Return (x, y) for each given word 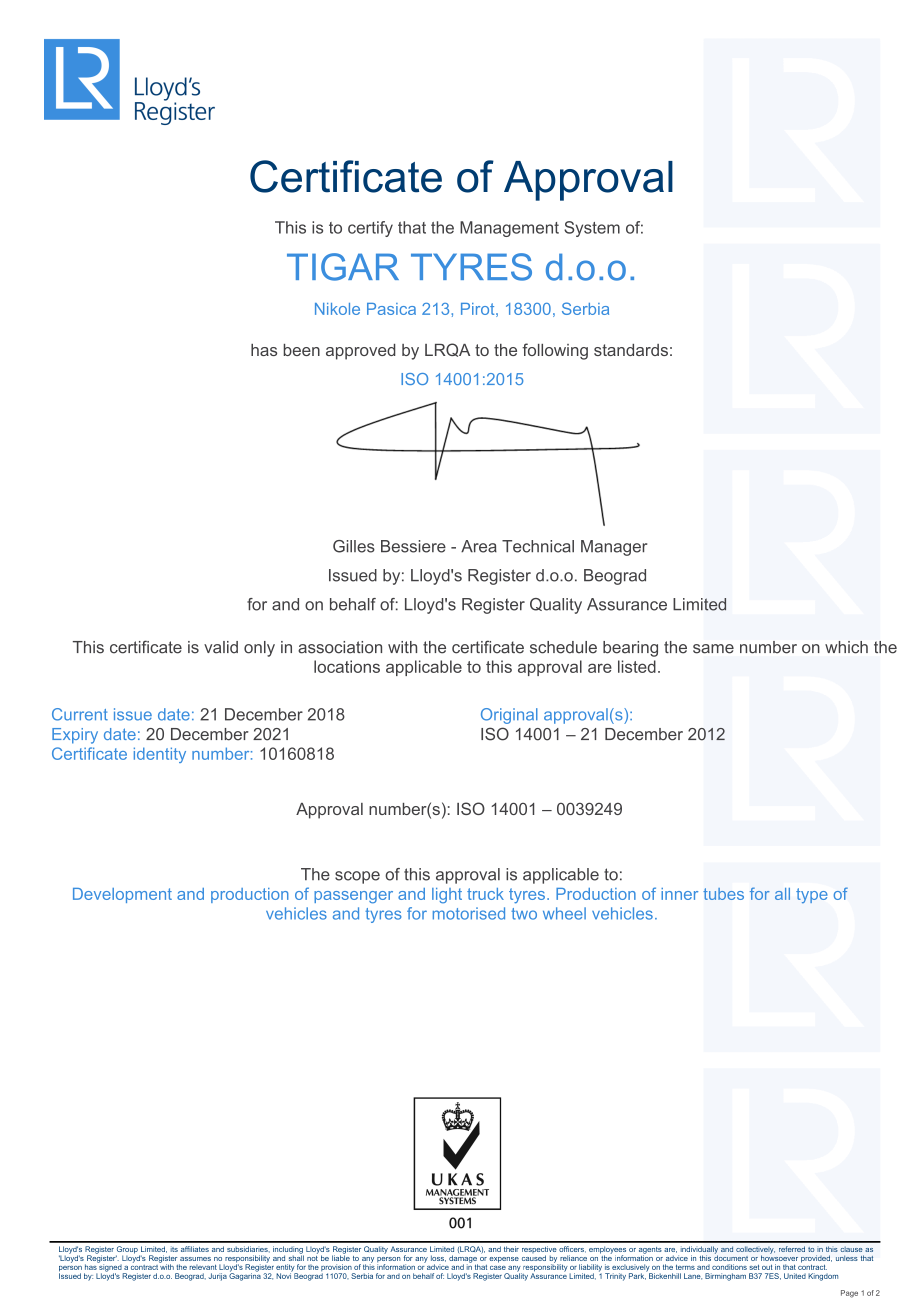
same (713, 649)
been (301, 350)
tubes (723, 894)
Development (122, 895)
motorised (469, 913)
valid (221, 647)
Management (509, 229)
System (592, 229)
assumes (195, 1259)
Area (479, 546)
